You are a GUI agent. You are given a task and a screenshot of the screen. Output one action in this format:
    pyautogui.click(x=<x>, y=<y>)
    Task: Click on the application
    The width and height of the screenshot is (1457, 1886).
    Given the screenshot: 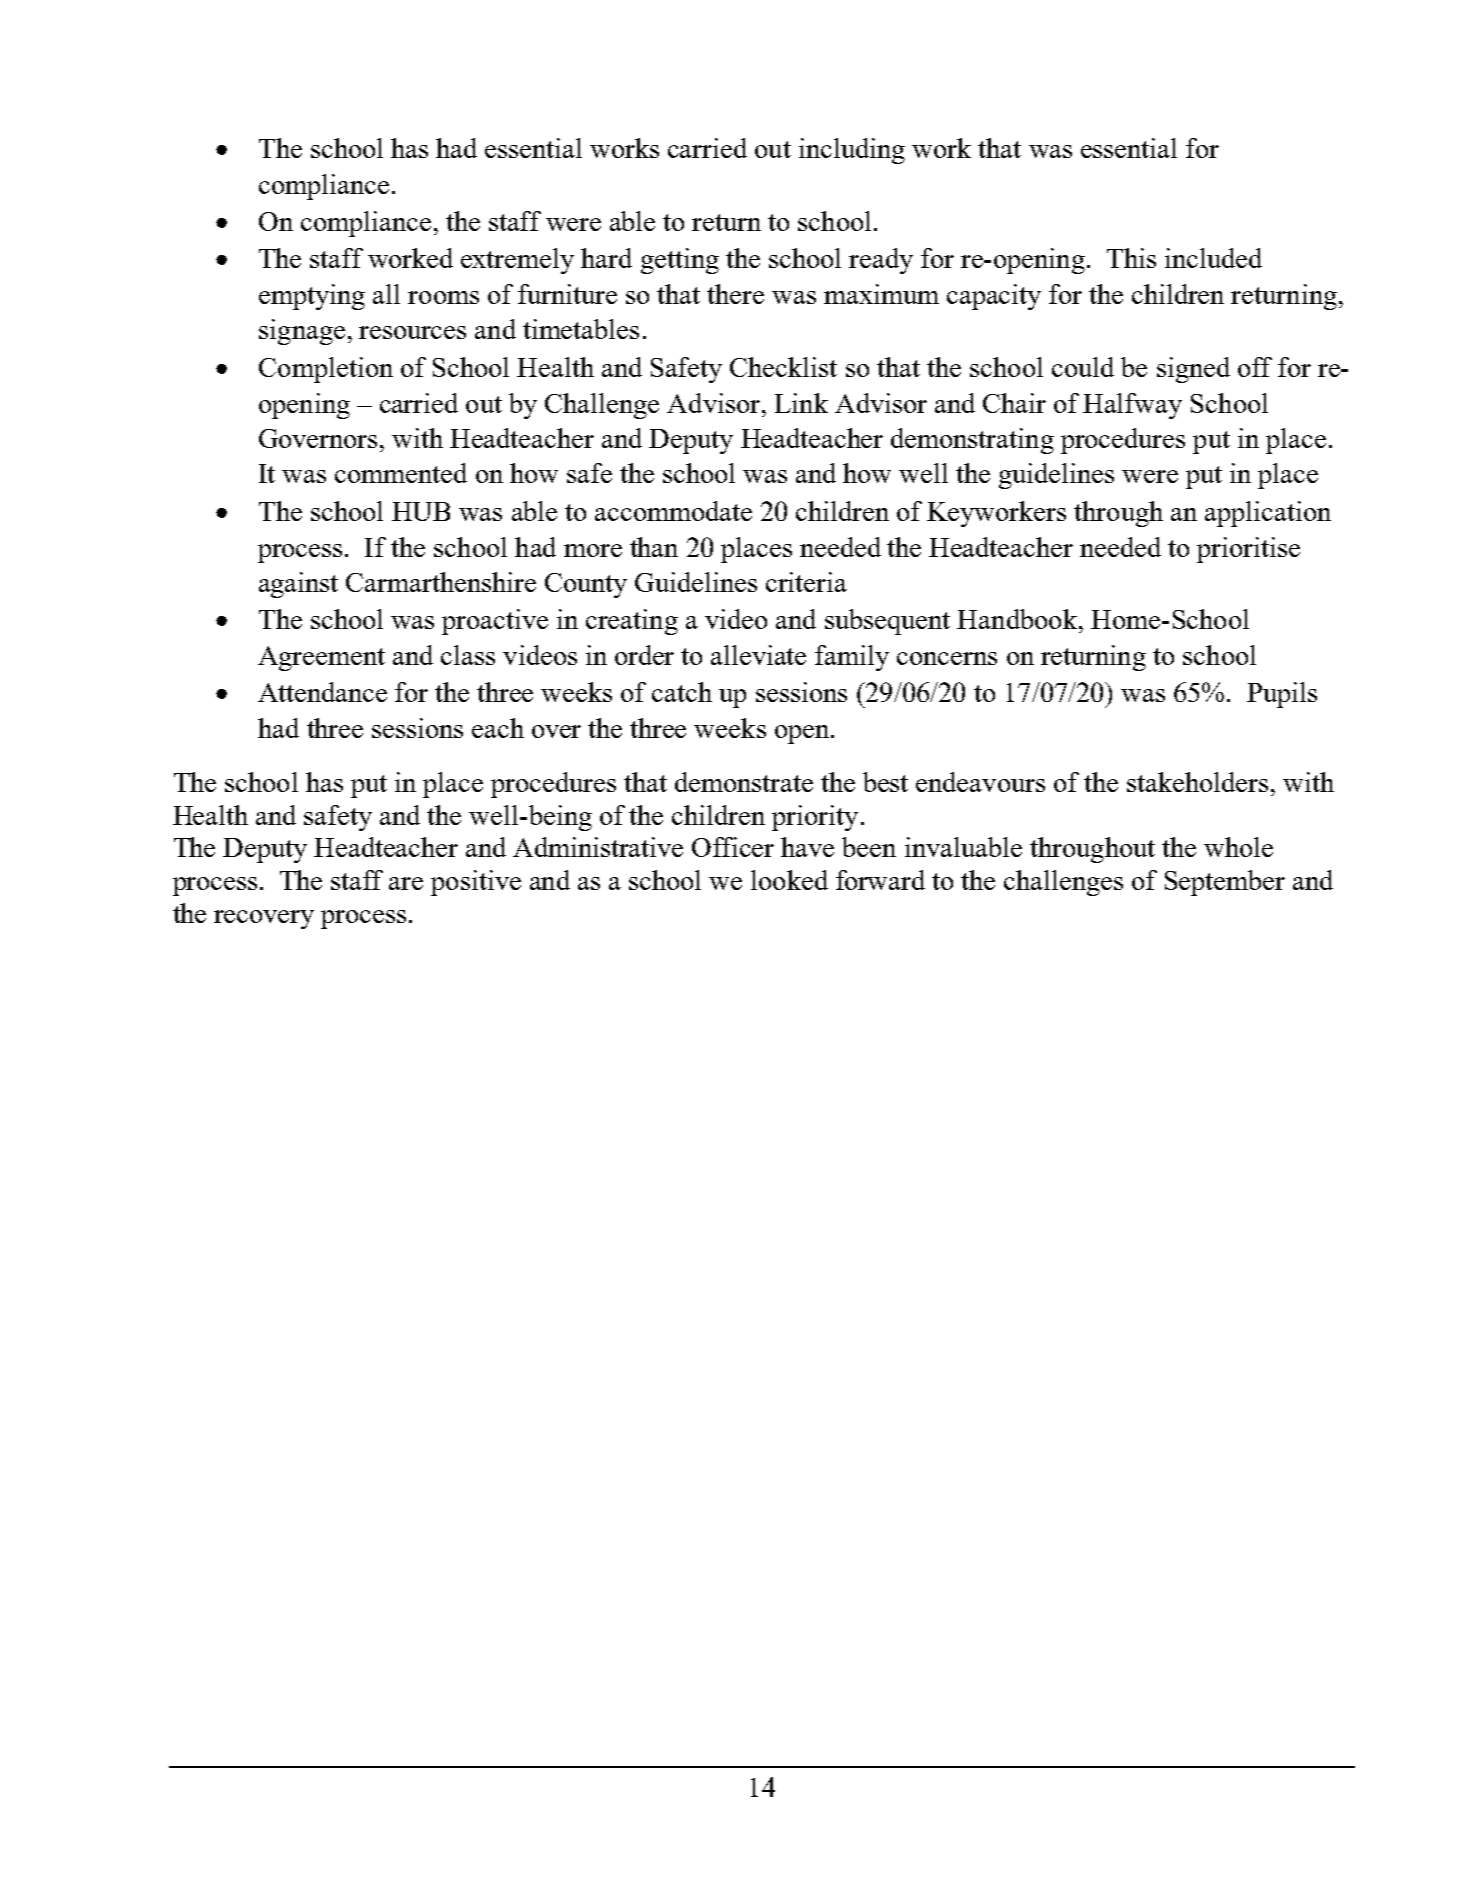 What is the action you would take?
    pyautogui.click(x=1268, y=514)
